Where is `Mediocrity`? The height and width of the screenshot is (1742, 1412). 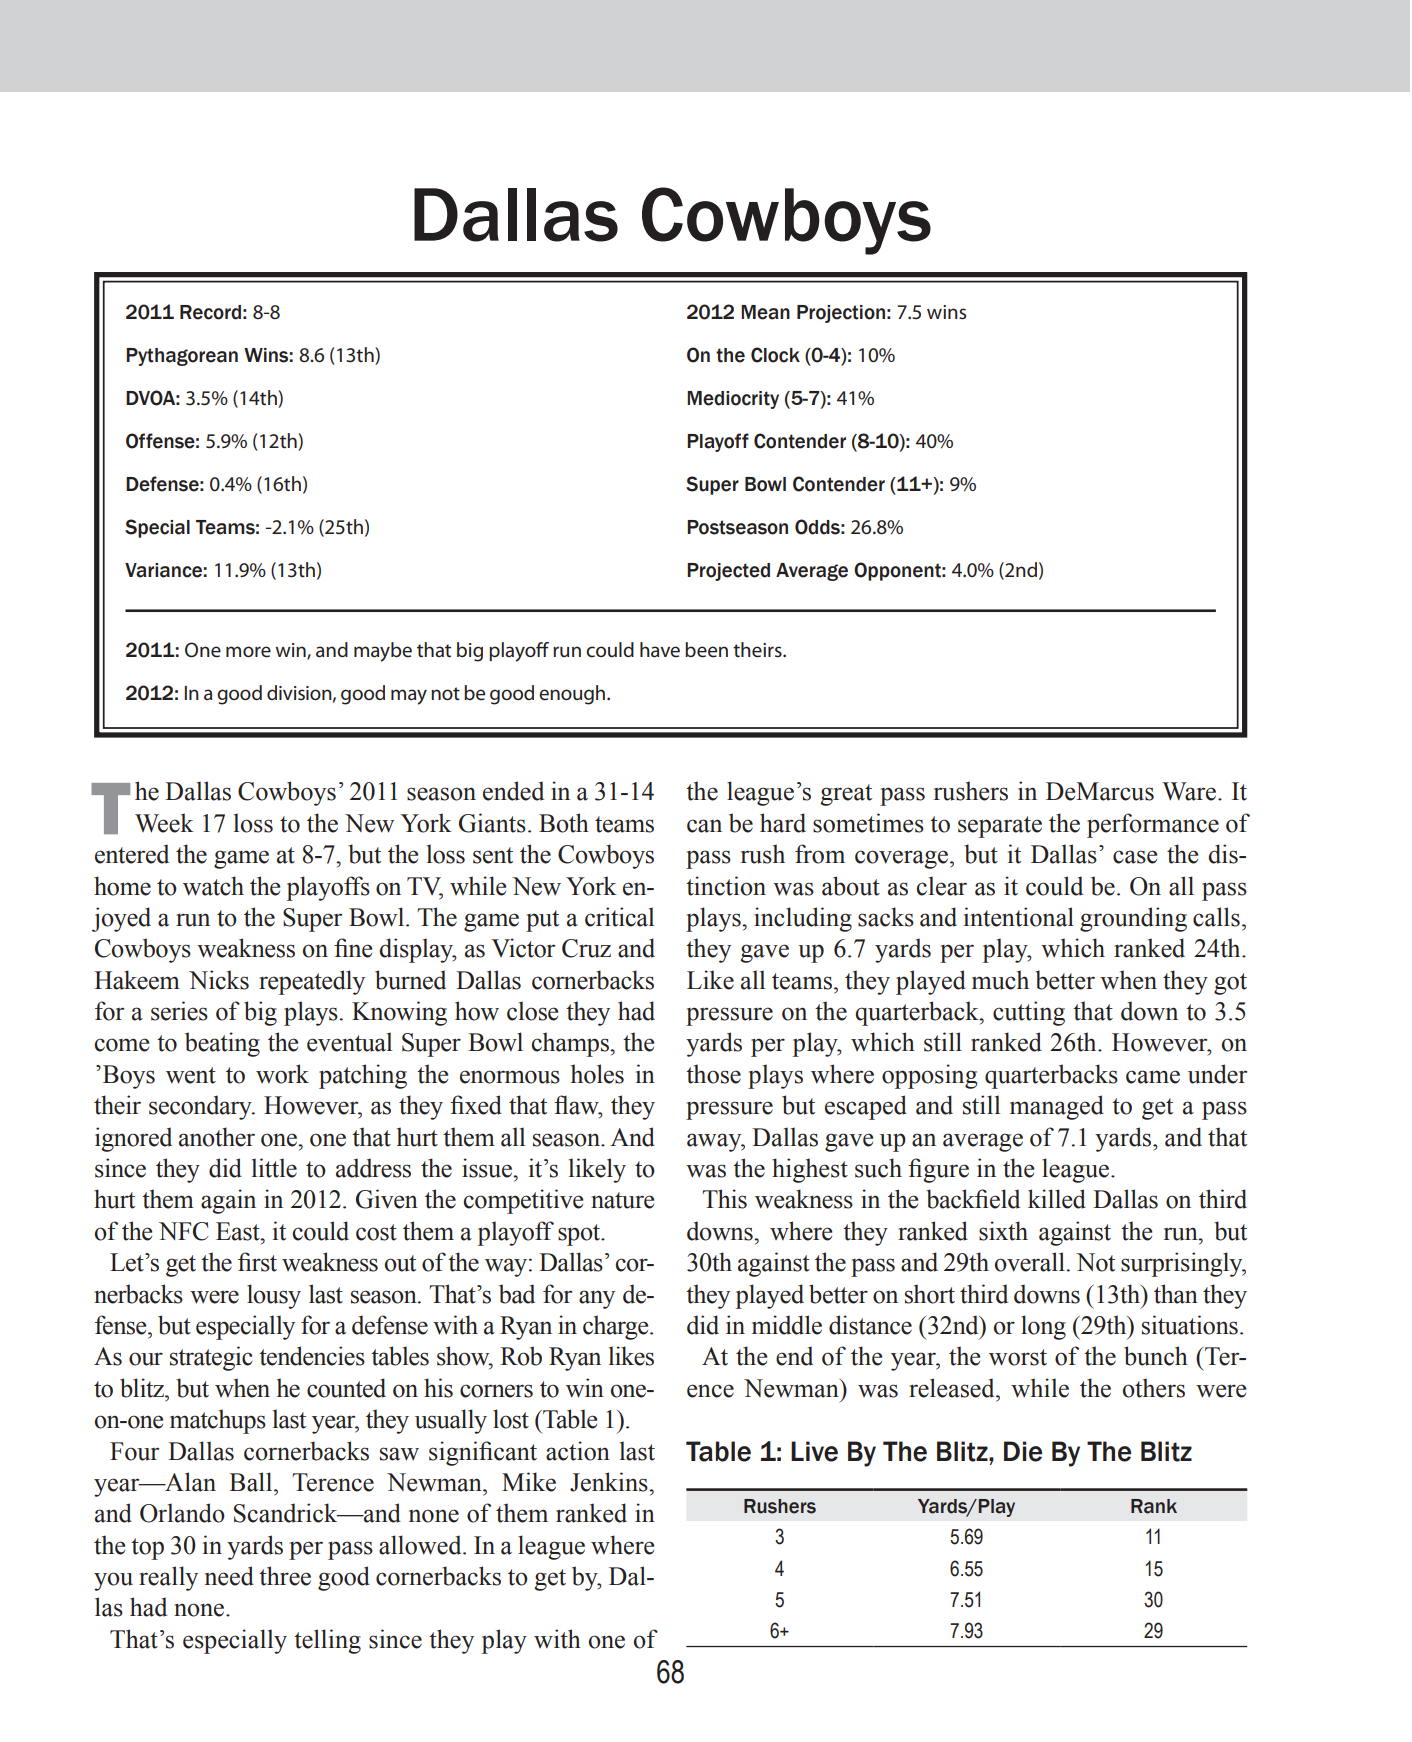
Mediocrity is located at coordinates (733, 400).
